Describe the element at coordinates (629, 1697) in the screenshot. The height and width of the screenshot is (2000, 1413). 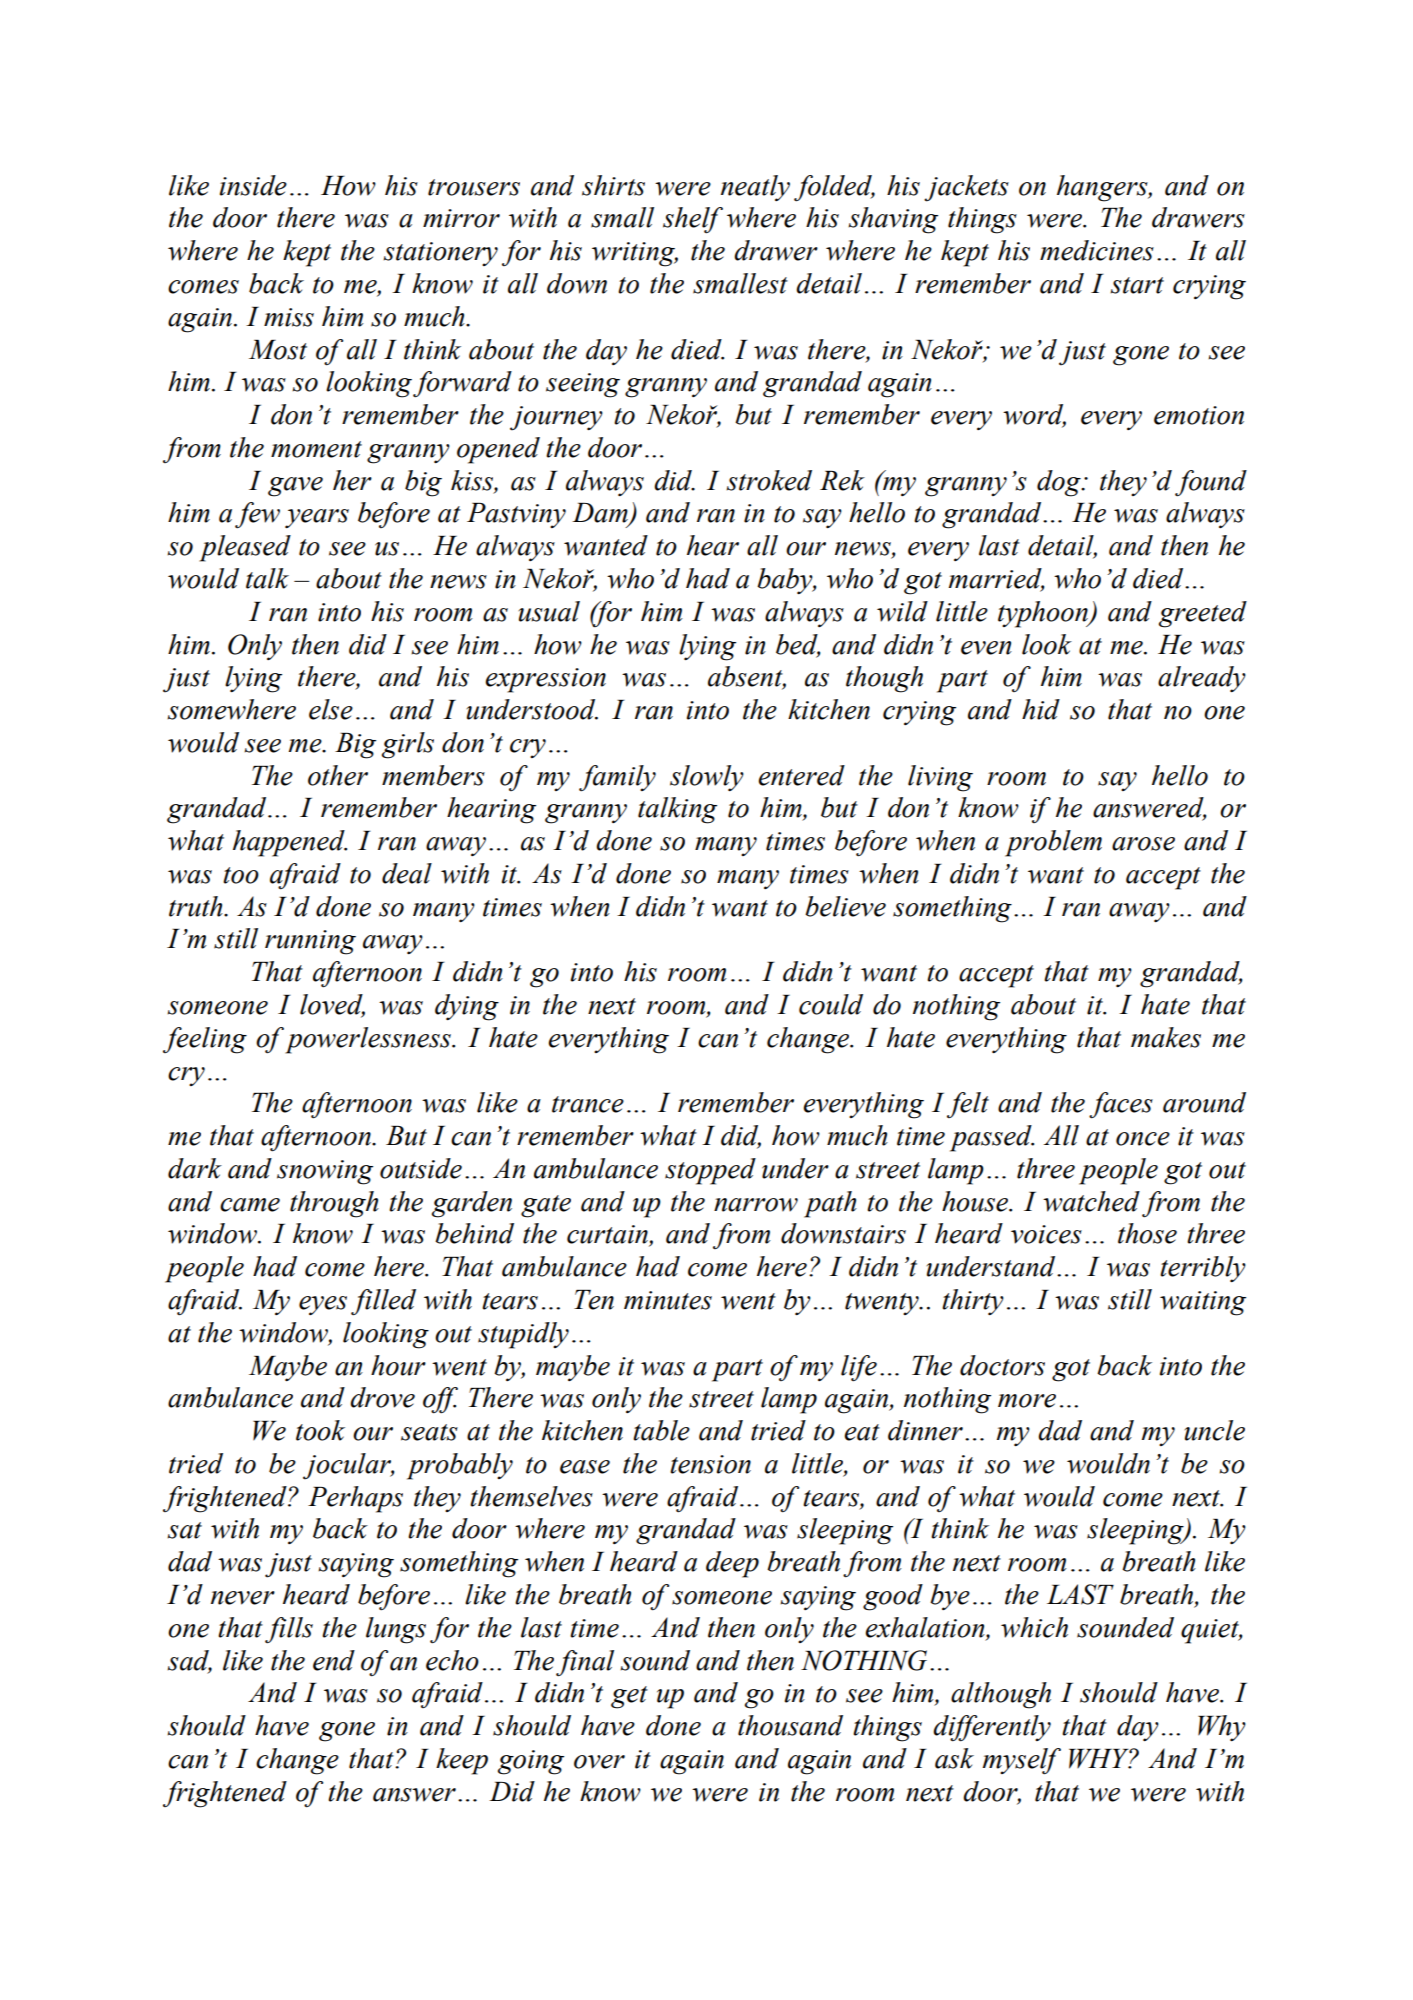
I see `get` at that location.
